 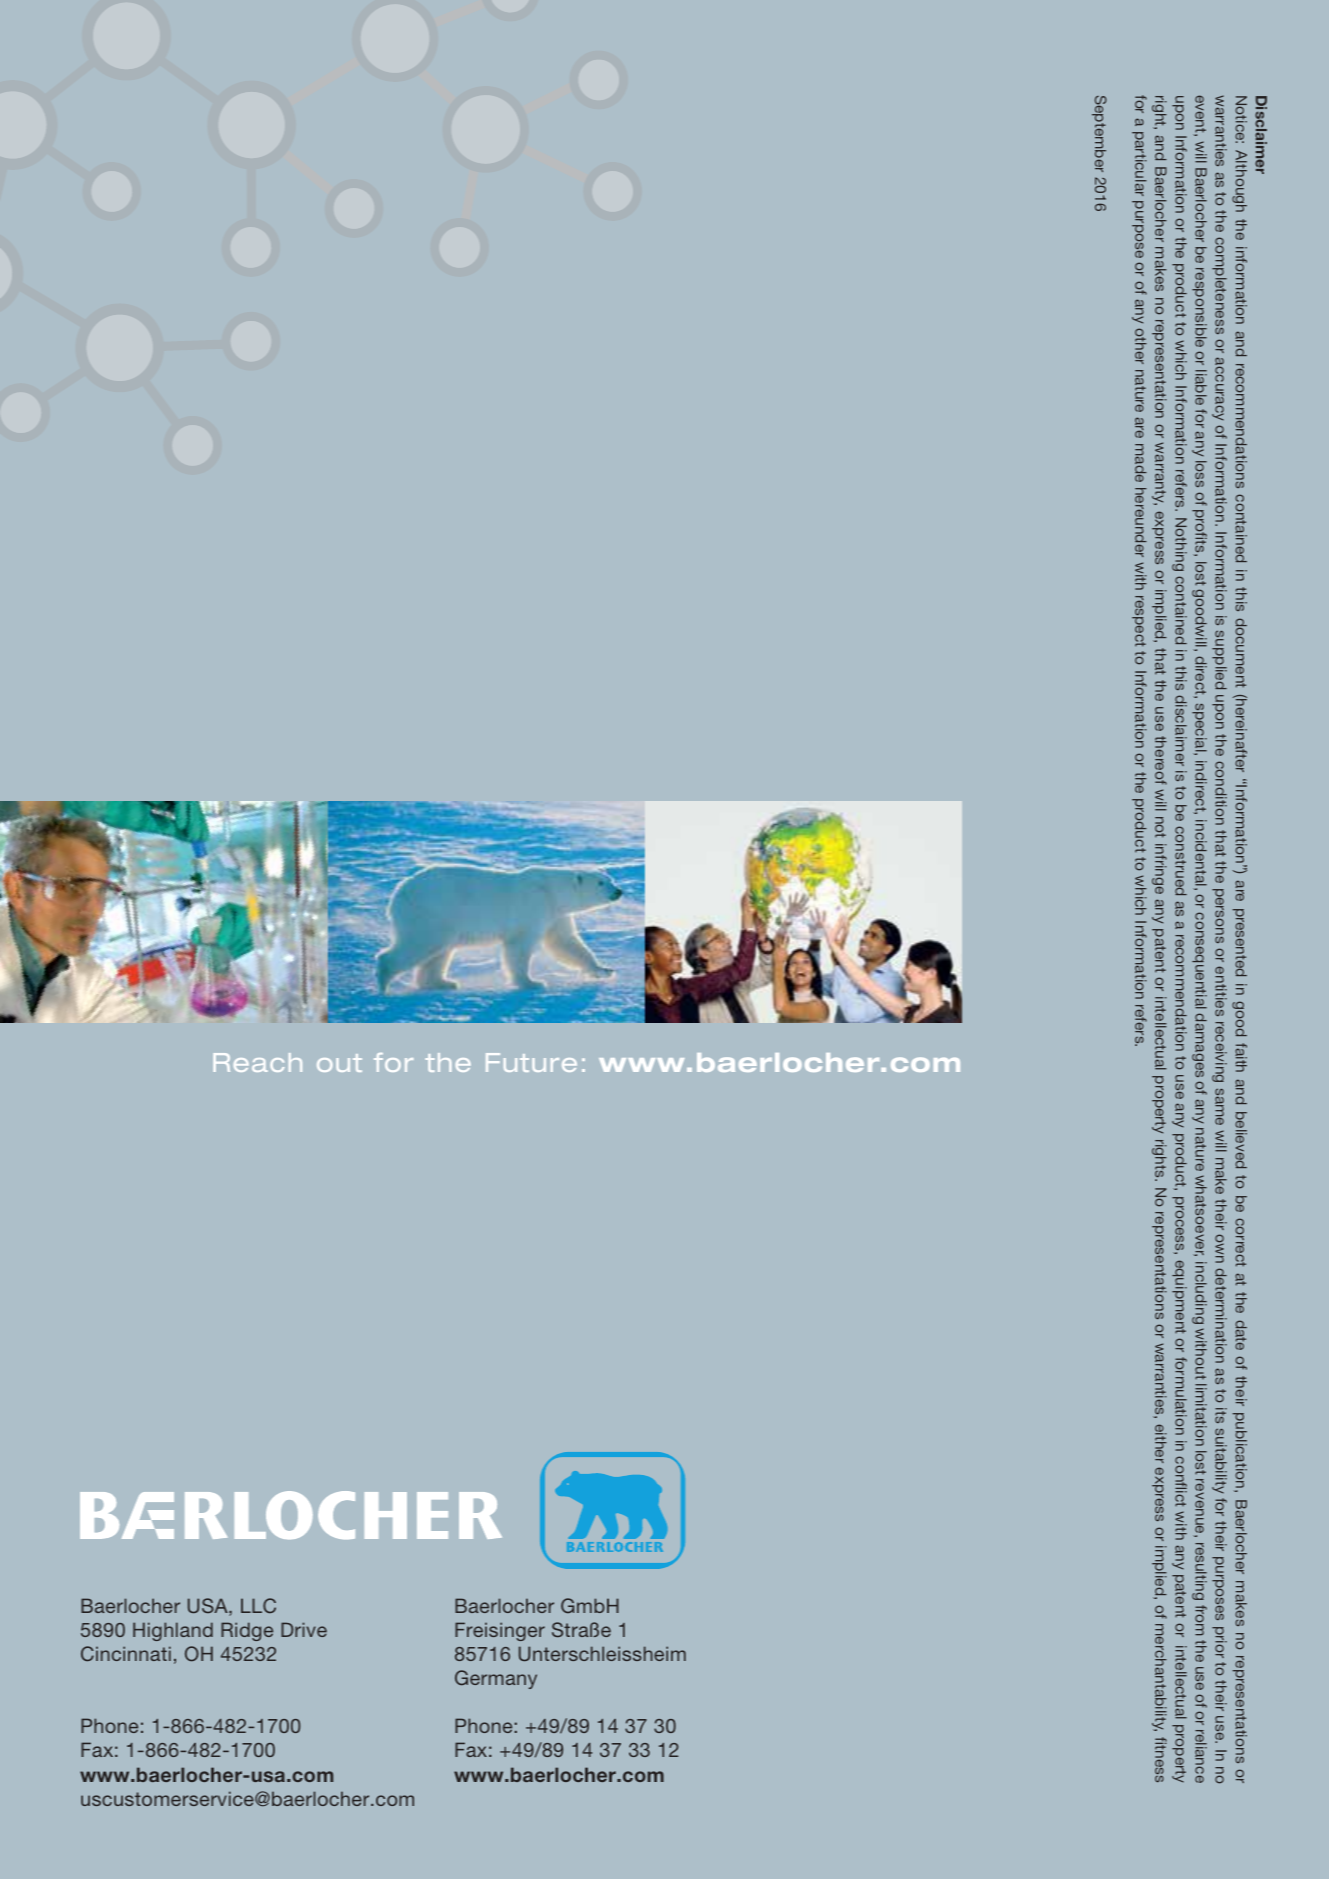 I want to click on Drive, so click(x=304, y=1629).
